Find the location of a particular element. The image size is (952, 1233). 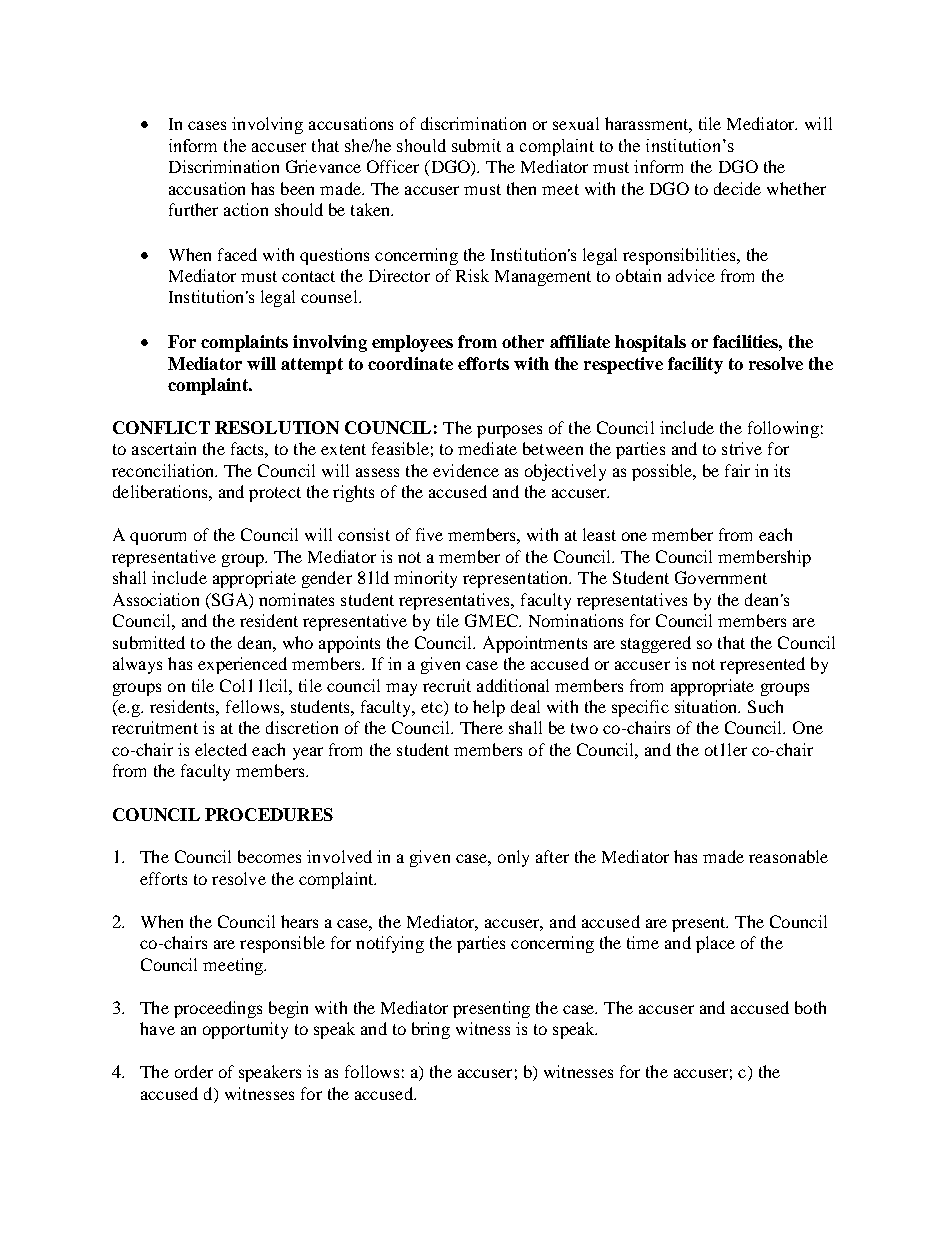

There is located at coordinates (481, 727).
